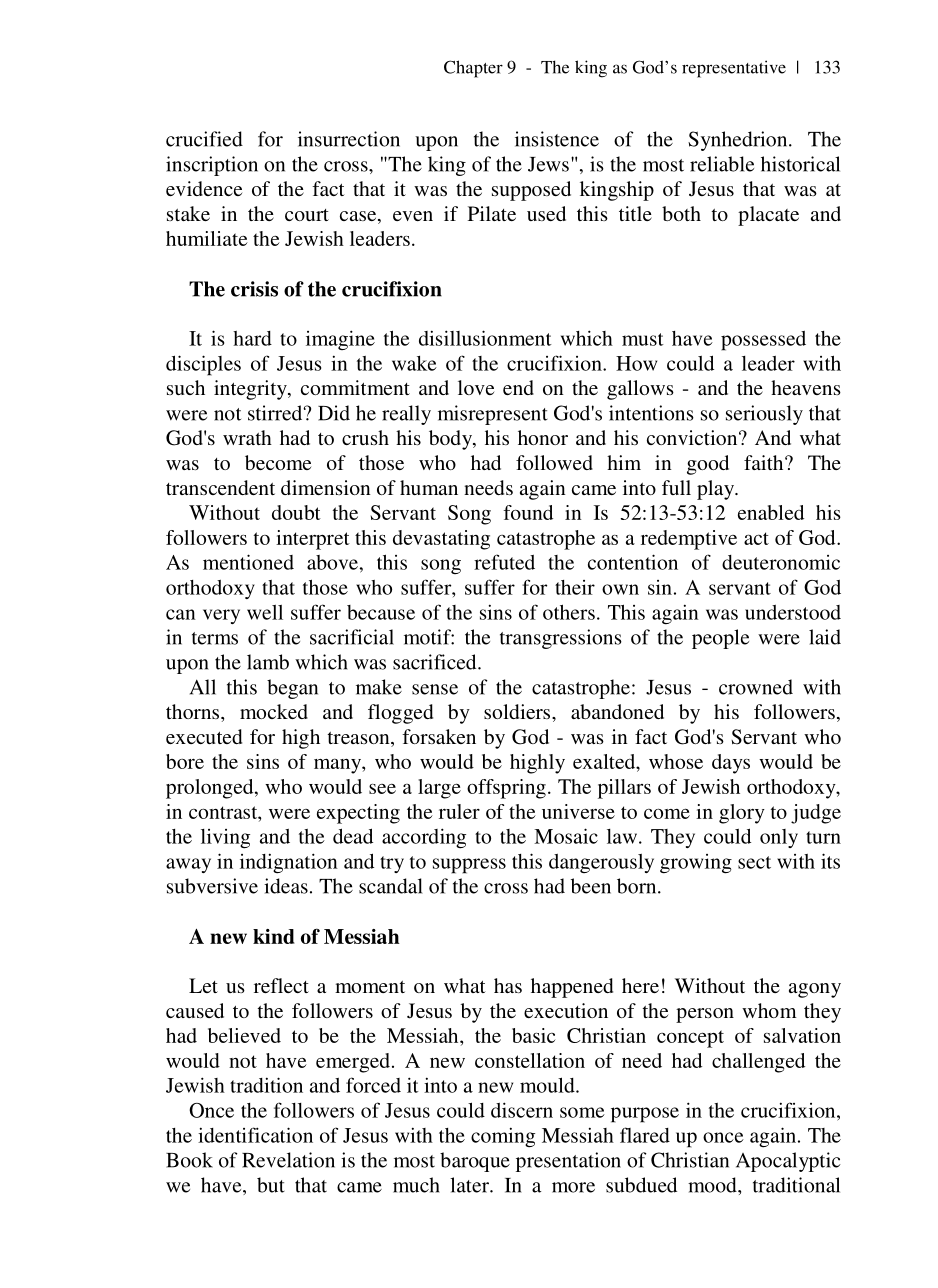 The image size is (938, 1288). Describe the element at coordinates (503, 1137) in the screenshot. I see `coming` at that location.
